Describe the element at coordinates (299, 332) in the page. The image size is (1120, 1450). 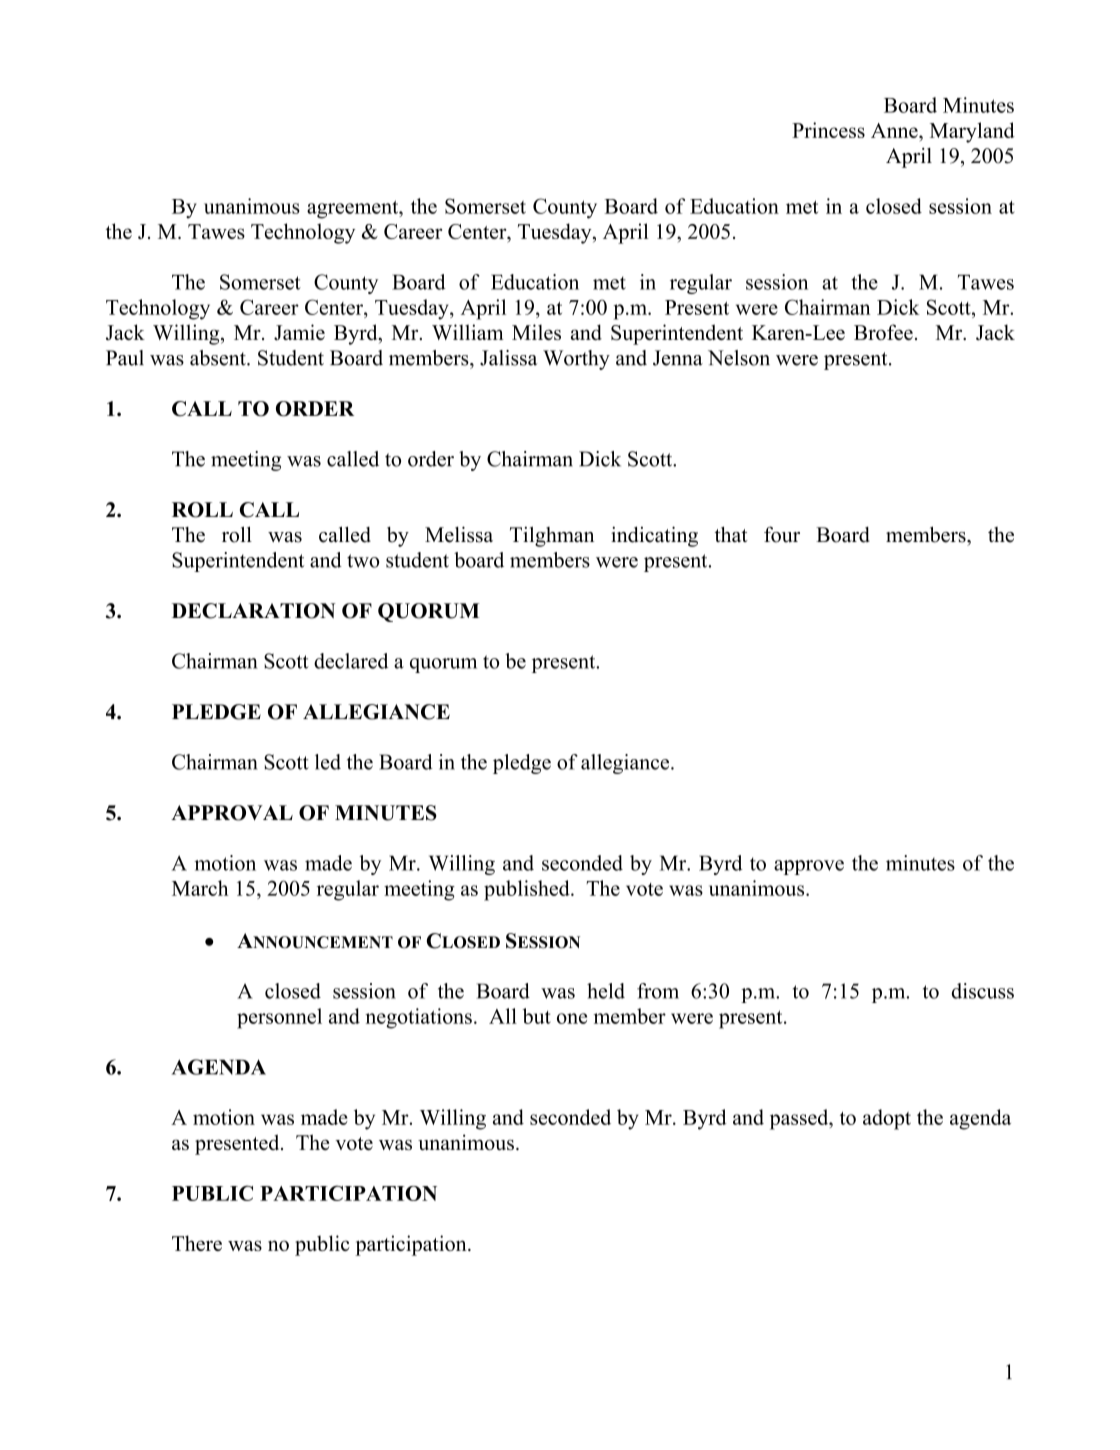
I see `Jamie` at that location.
